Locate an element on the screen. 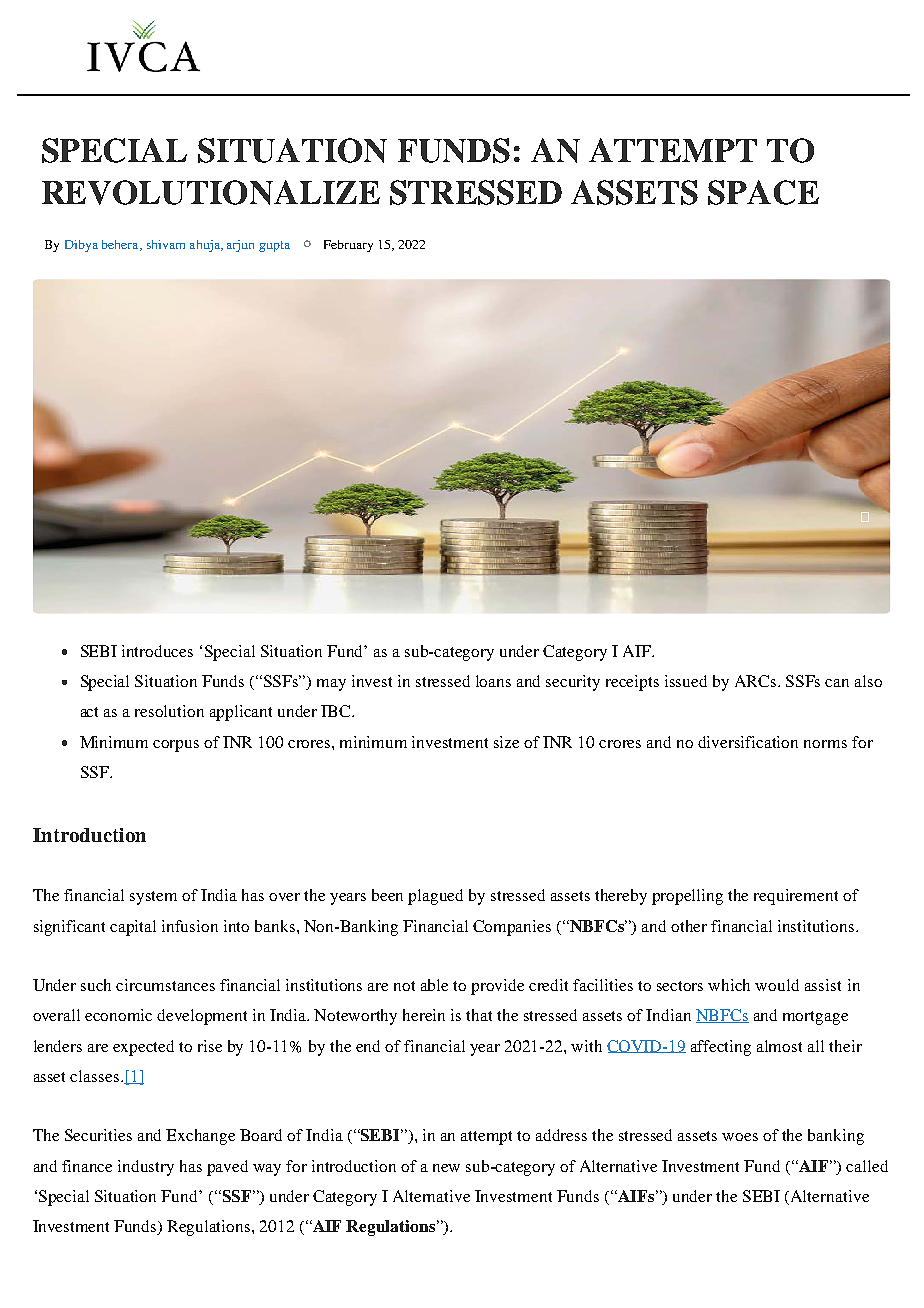 This screenshot has width=924, height=1308. new is located at coordinates (446, 1168).
